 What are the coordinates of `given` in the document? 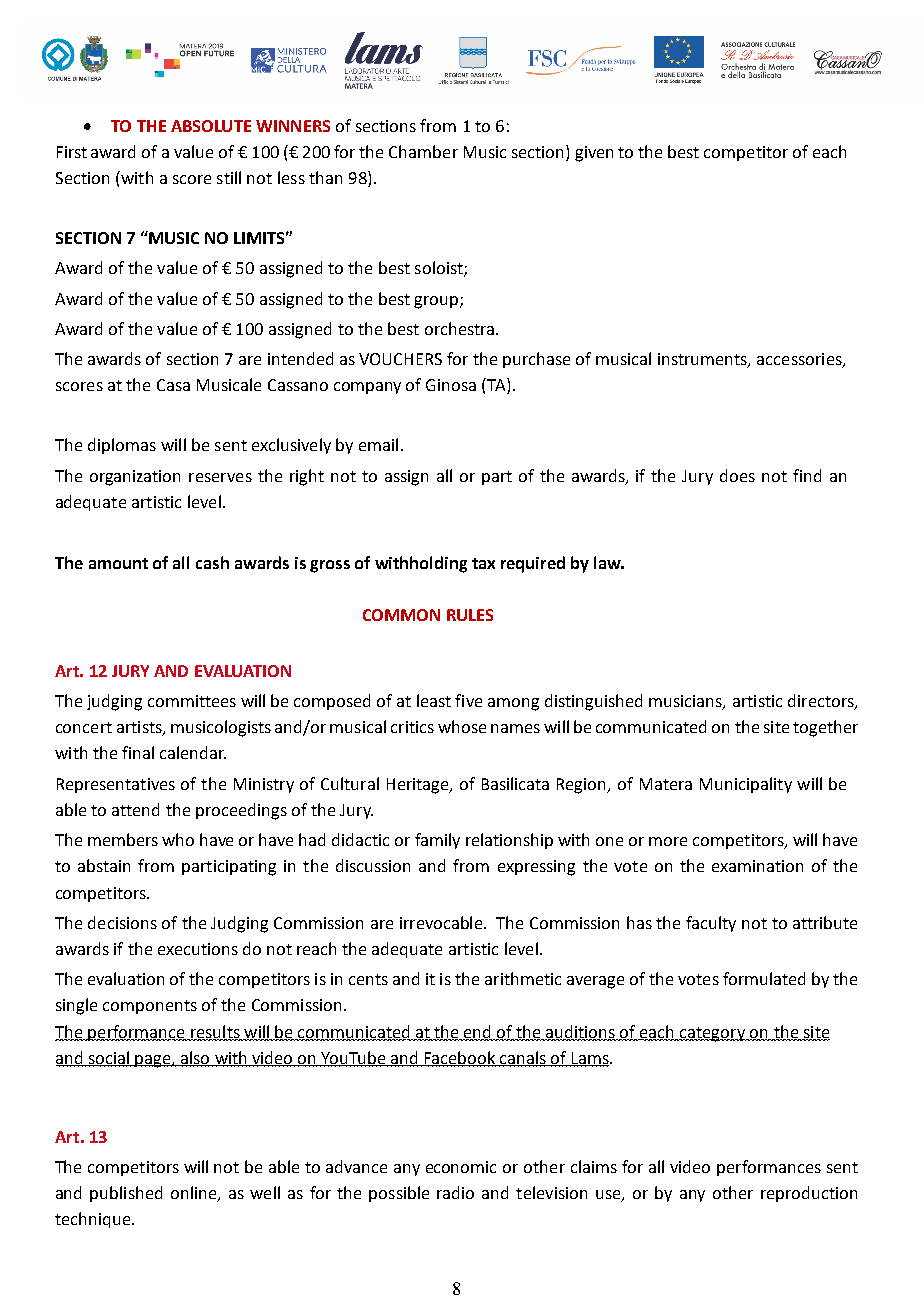 It's located at (594, 154).
